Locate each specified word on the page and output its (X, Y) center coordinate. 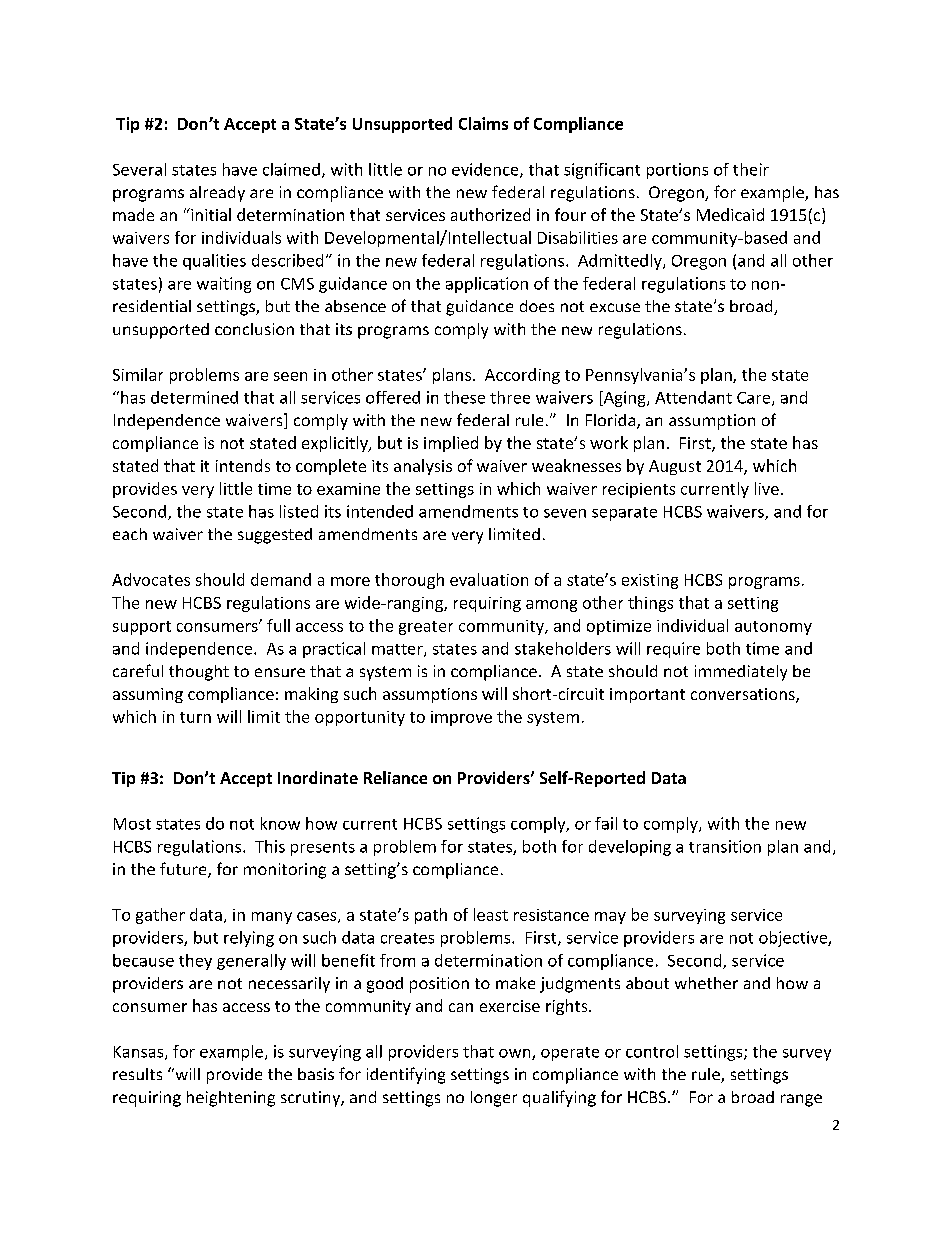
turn (195, 717)
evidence (486, 170)
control (652, 1051)
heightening (231, 1099)
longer (494, 1099)
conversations (744, 695)
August (675, 467)
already (217, 194)
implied (451, 444)
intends (243, 465)
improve (461, 718)
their (751, 169)
